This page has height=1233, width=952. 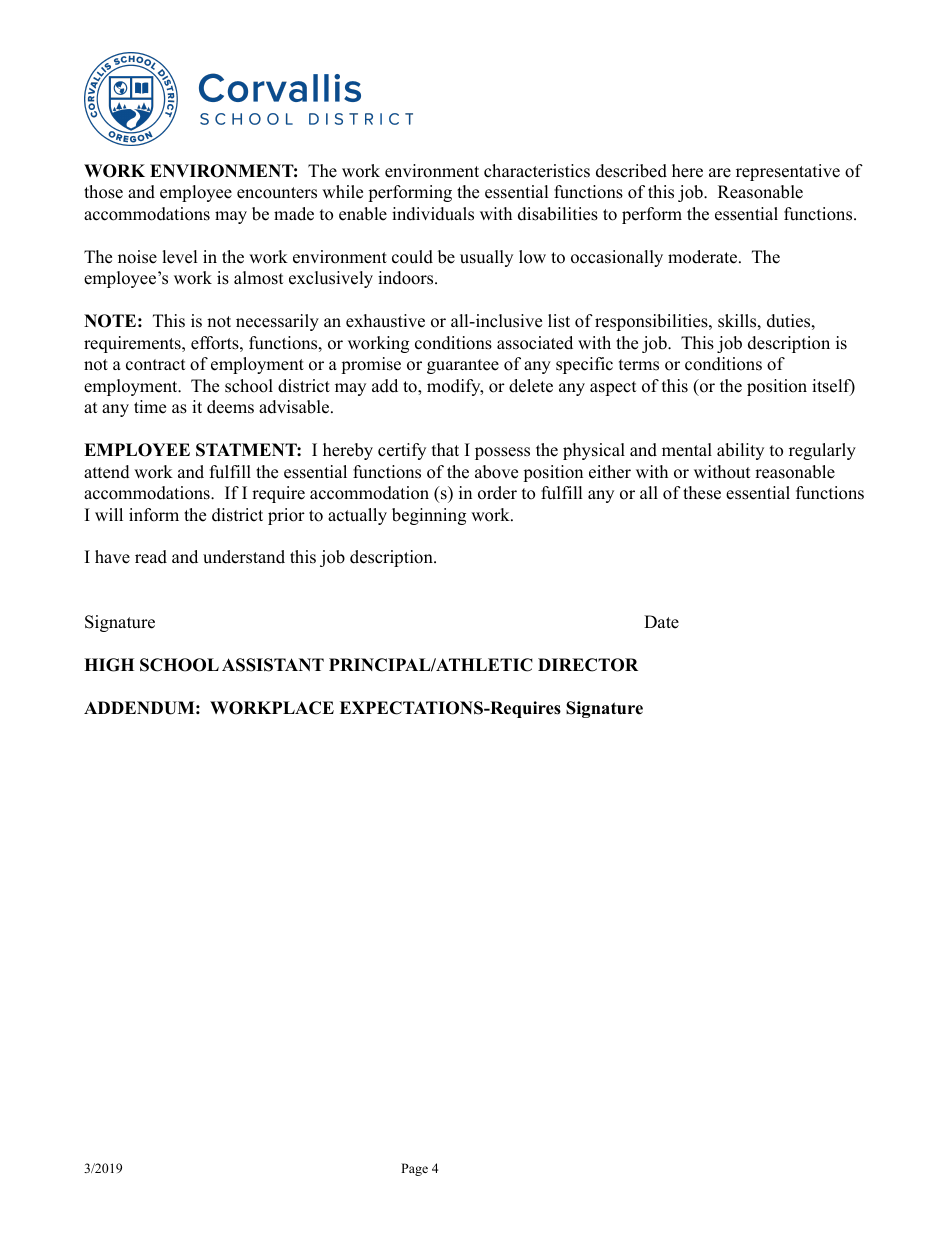 What do you see at coordinates (588, 665) in the page?
I see `DIRECTOR` at bounding box center [588, 665].
